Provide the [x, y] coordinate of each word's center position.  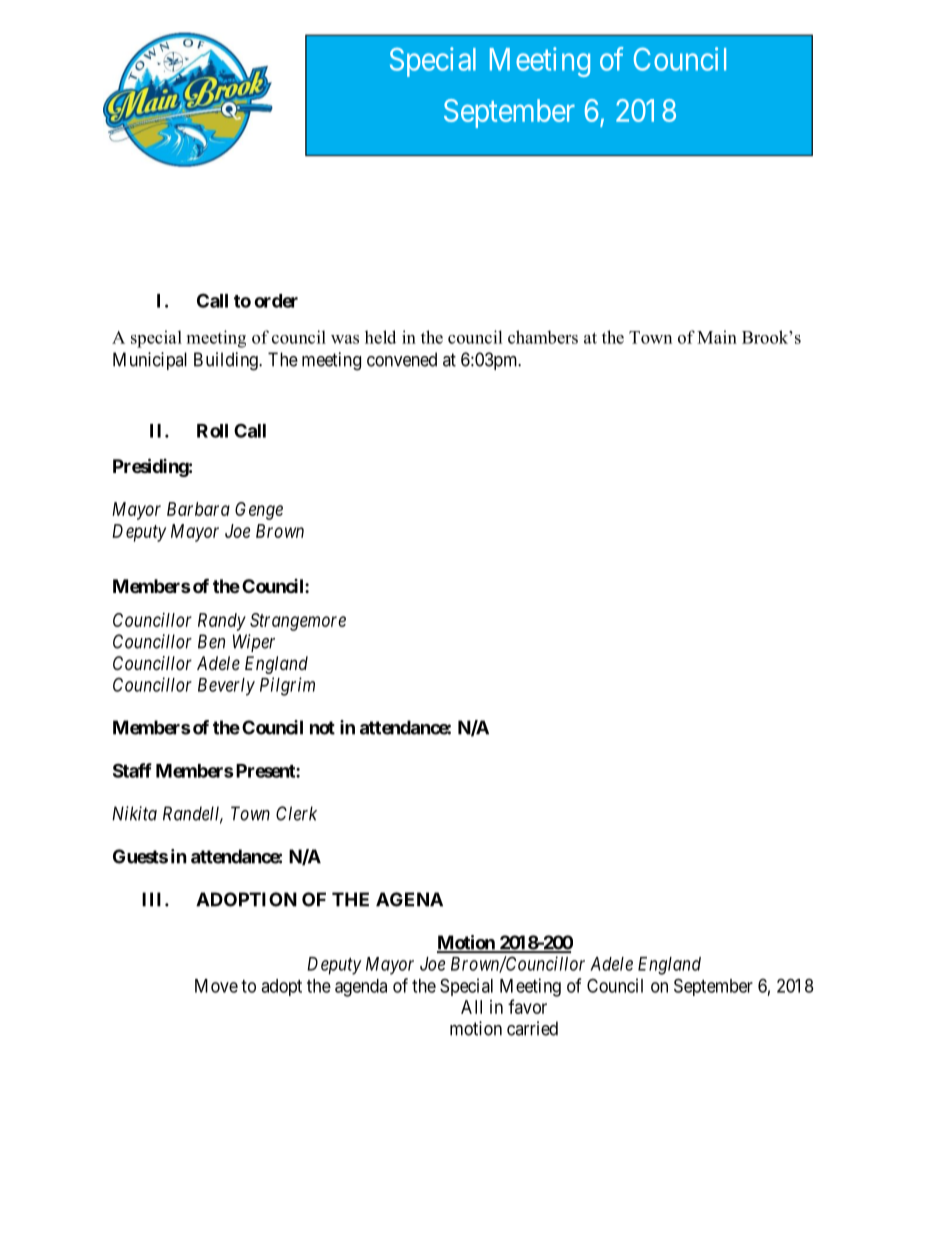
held [380, 337]
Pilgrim [287, 686]
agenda [361, 988]
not [322, 728]
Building [227, 361]
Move [216, 986]
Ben [211, 641]
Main [717, 337]
